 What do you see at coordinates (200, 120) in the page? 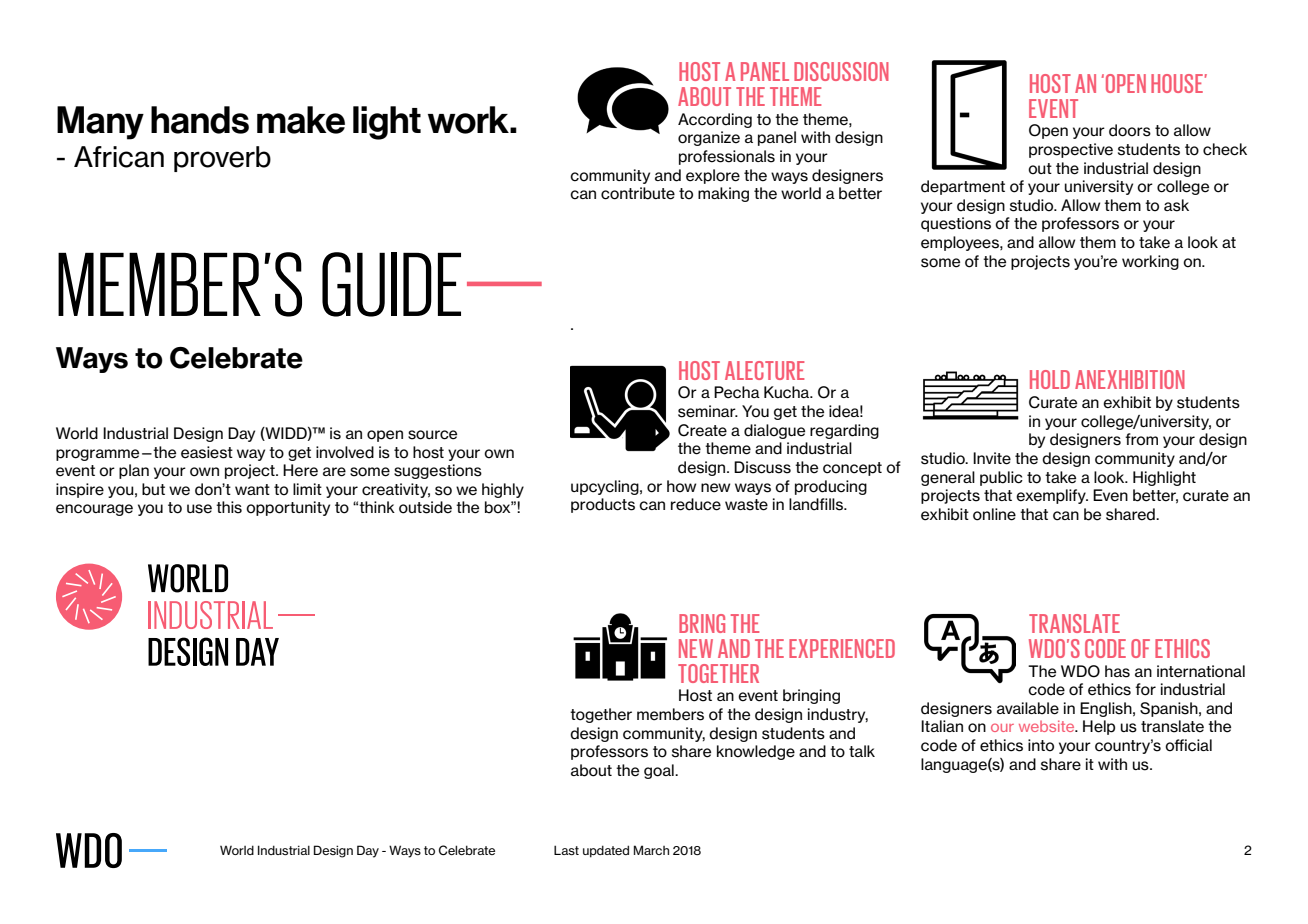
I see `hands` at bounding box center [200, 120].
